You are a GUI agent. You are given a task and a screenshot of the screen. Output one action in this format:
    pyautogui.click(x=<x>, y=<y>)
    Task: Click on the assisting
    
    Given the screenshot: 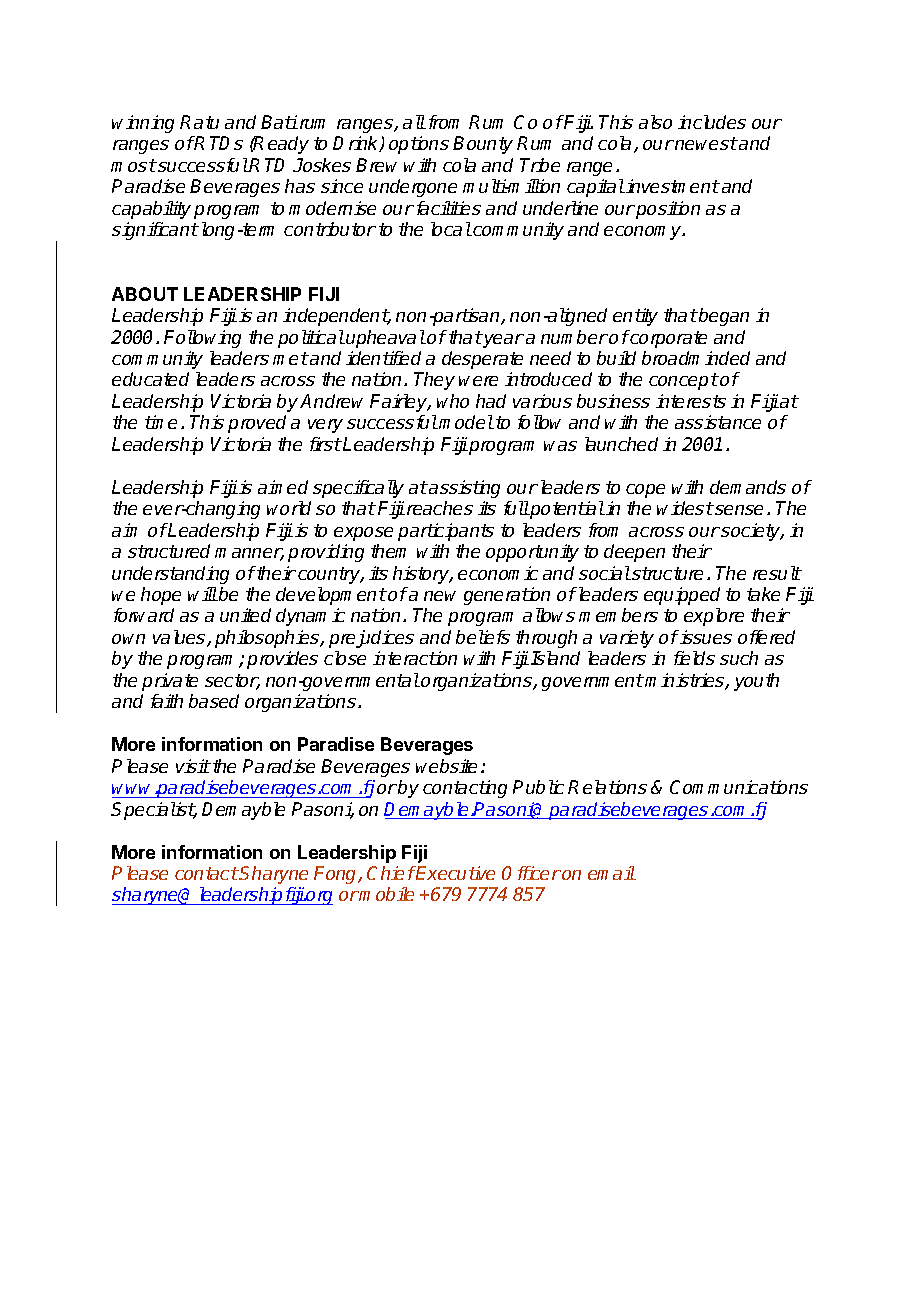 What is the action you would take?
    pyautogui.click(x=464, y=489)
